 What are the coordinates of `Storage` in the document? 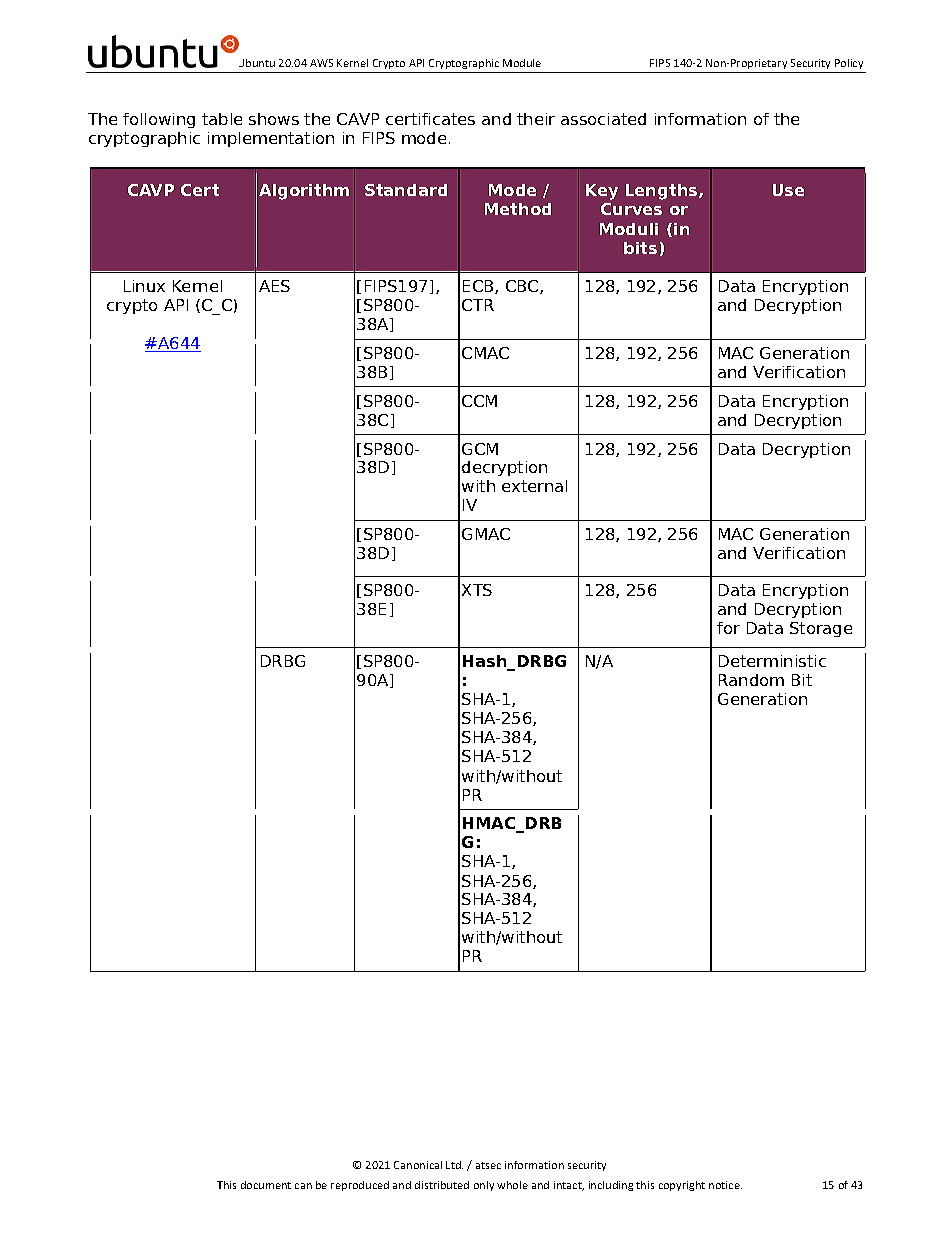 It's located at (821, 629).
